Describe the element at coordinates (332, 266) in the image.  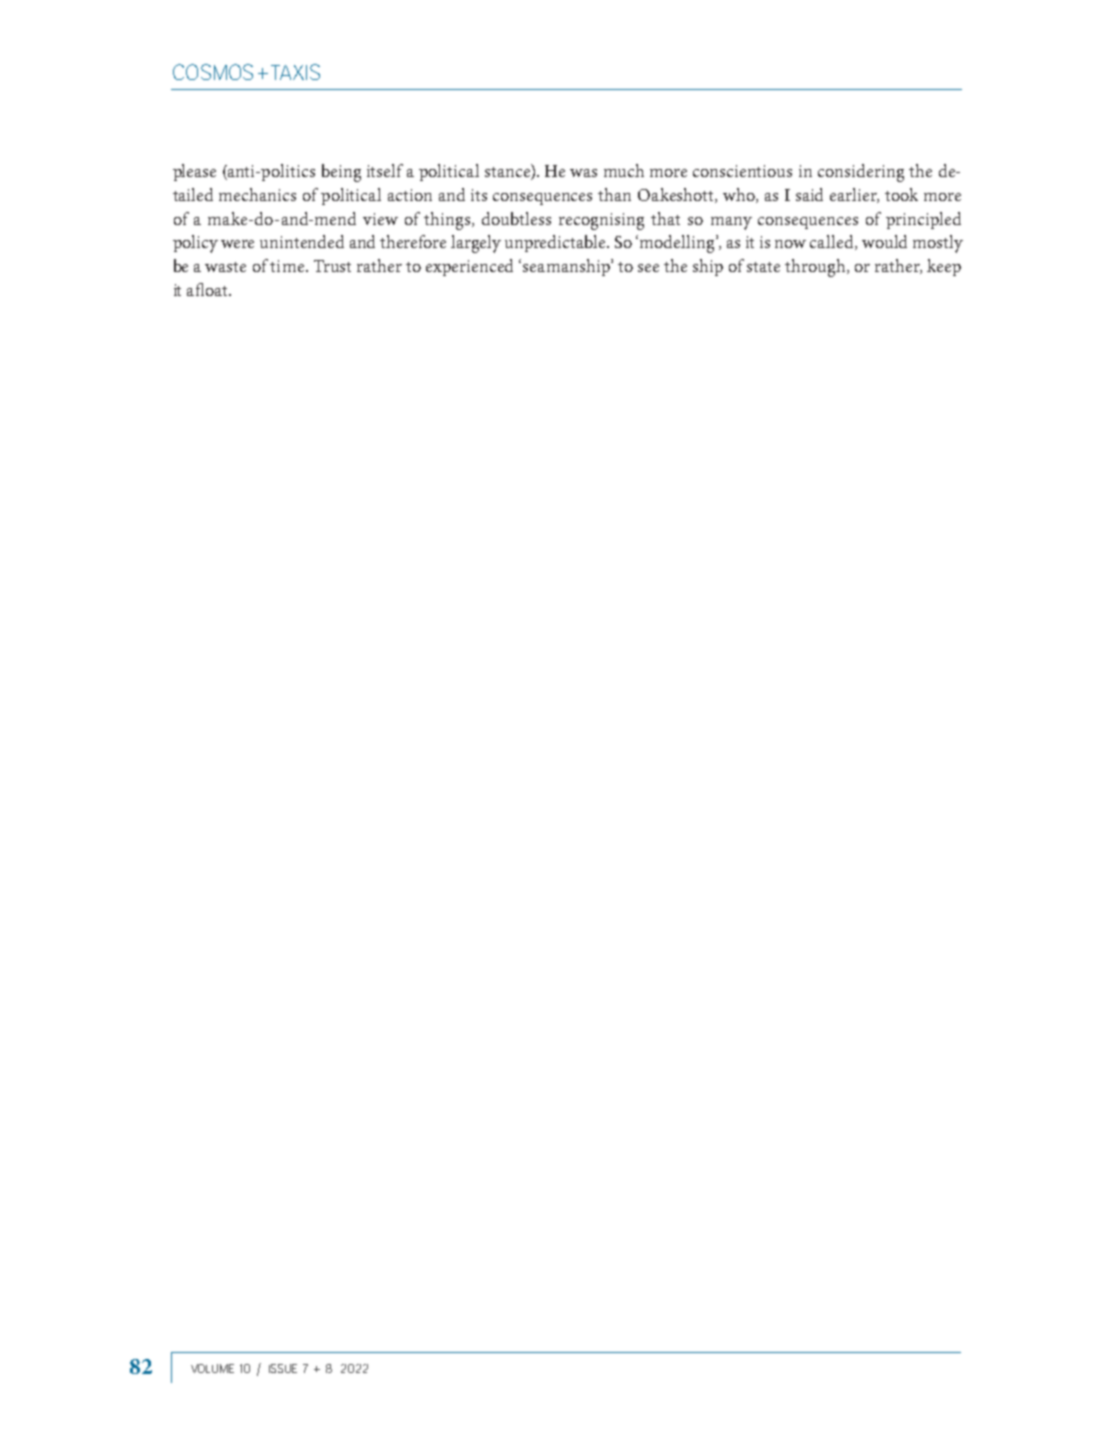
I see `Trust` at that location.
